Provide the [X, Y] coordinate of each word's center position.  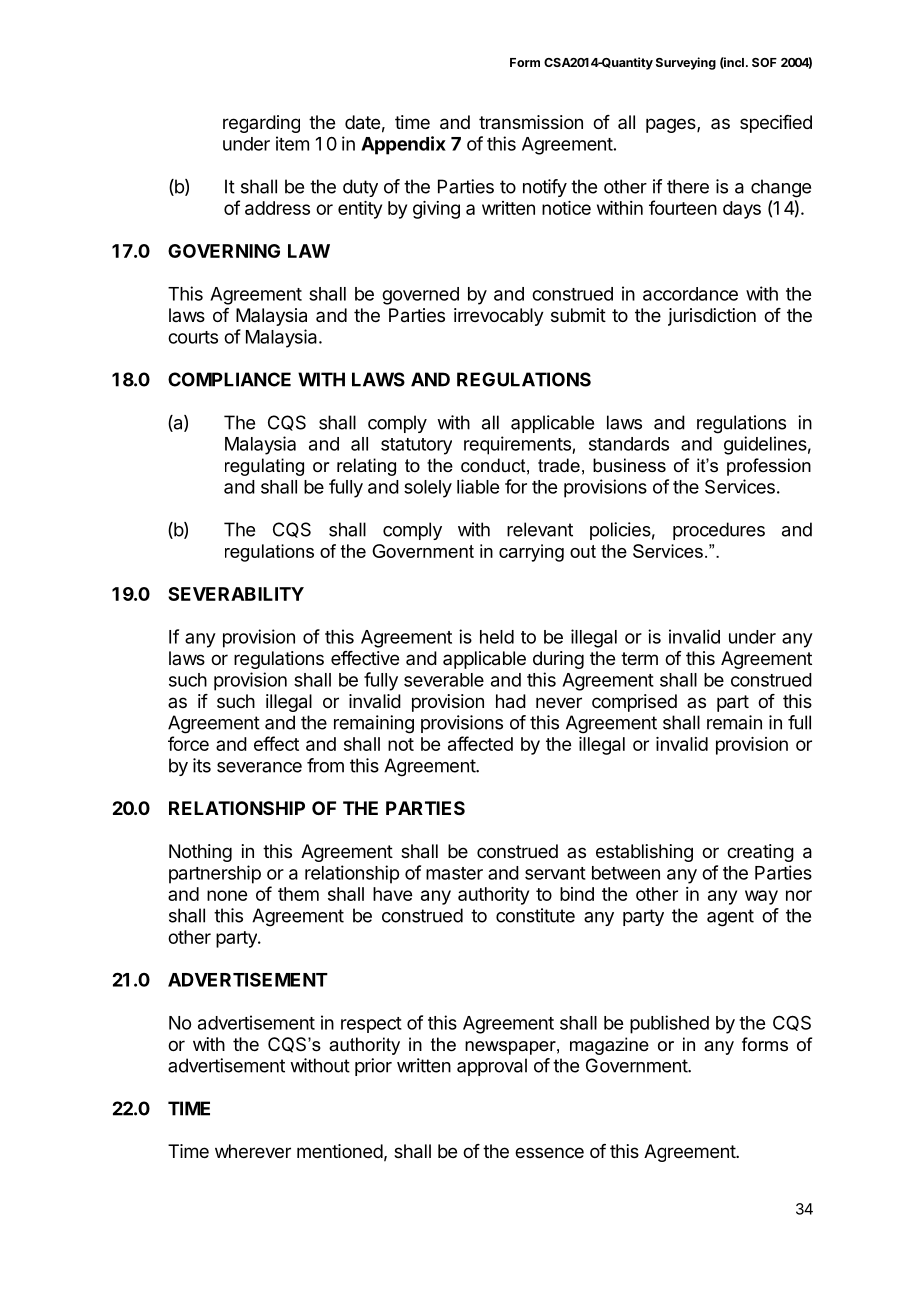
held [497, 637]
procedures [719, 531]
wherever [253, 1151]
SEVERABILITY [236, 594]
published [669, 1024]
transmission [531, 122]
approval [492, 1067]
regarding [261, 124]
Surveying [686, 63]
